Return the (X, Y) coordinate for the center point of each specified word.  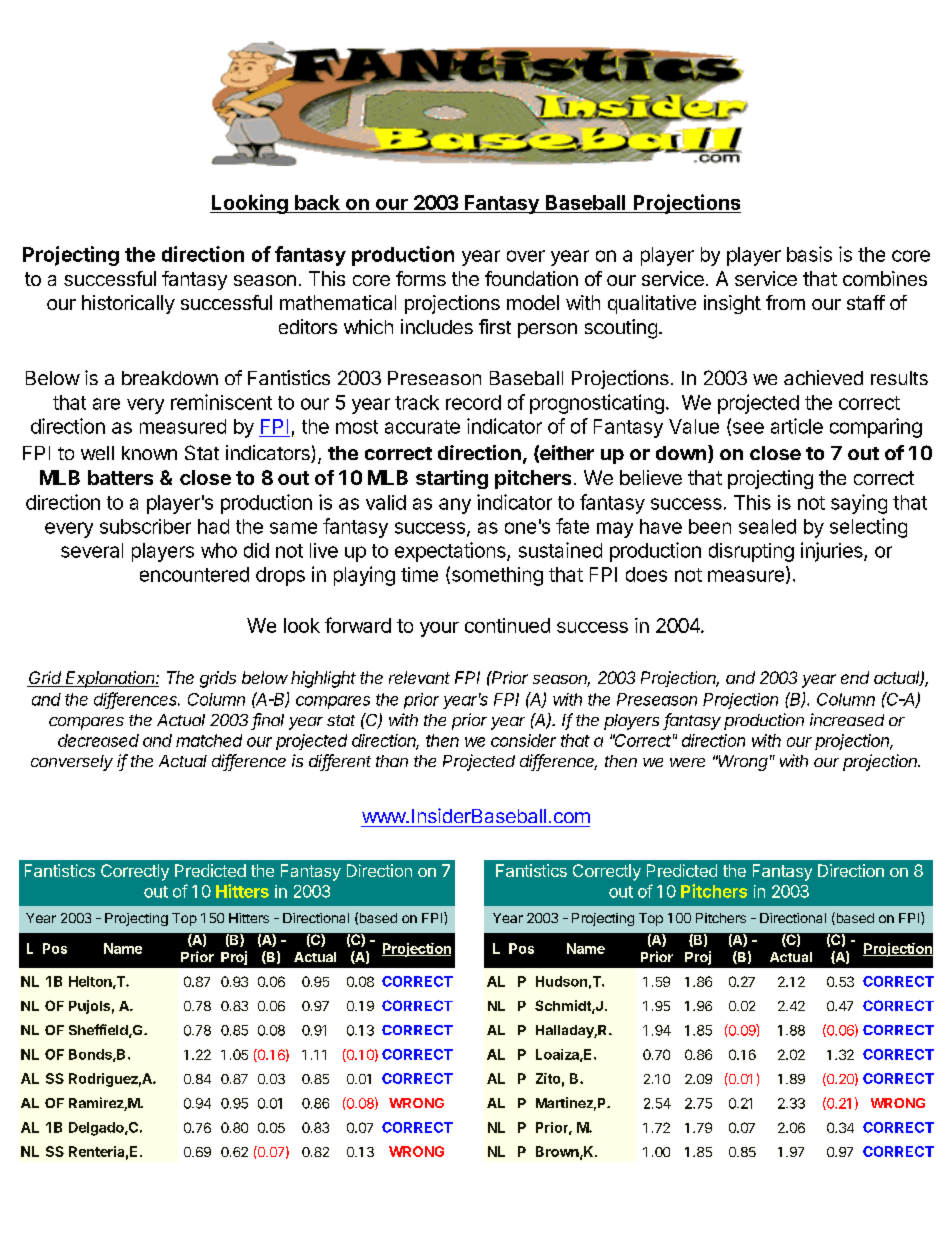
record (473, 402)
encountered (194, 574)
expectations (451, 552)
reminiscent (221, 402)
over (526, 256)
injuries (833, 552)
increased (847, 719)
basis (809, 254)
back (317, 202)
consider (523, 740)
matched (209, 740)
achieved (823, 377)
